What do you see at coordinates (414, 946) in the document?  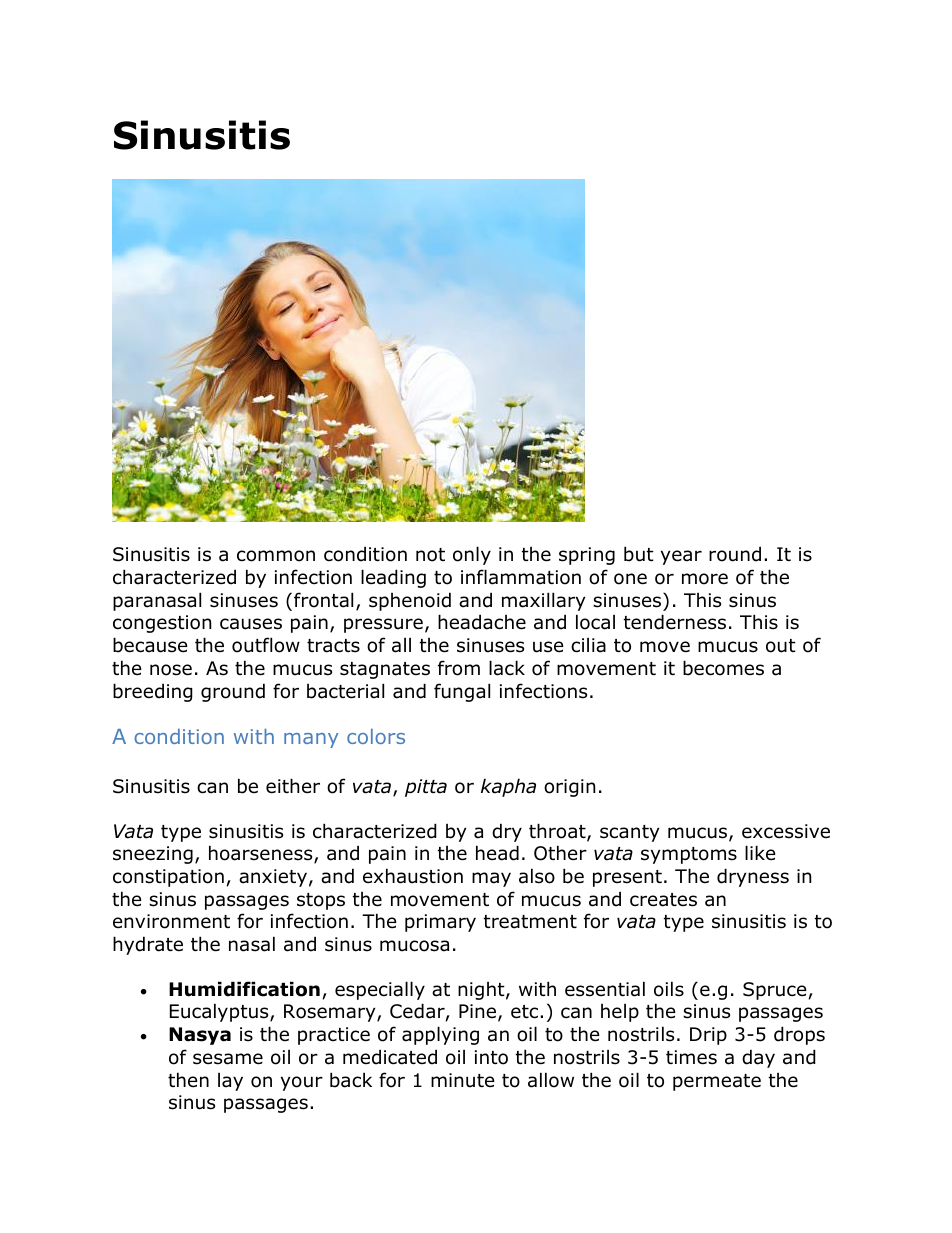 I see `mucosa` at bounding box center [414, 946].
